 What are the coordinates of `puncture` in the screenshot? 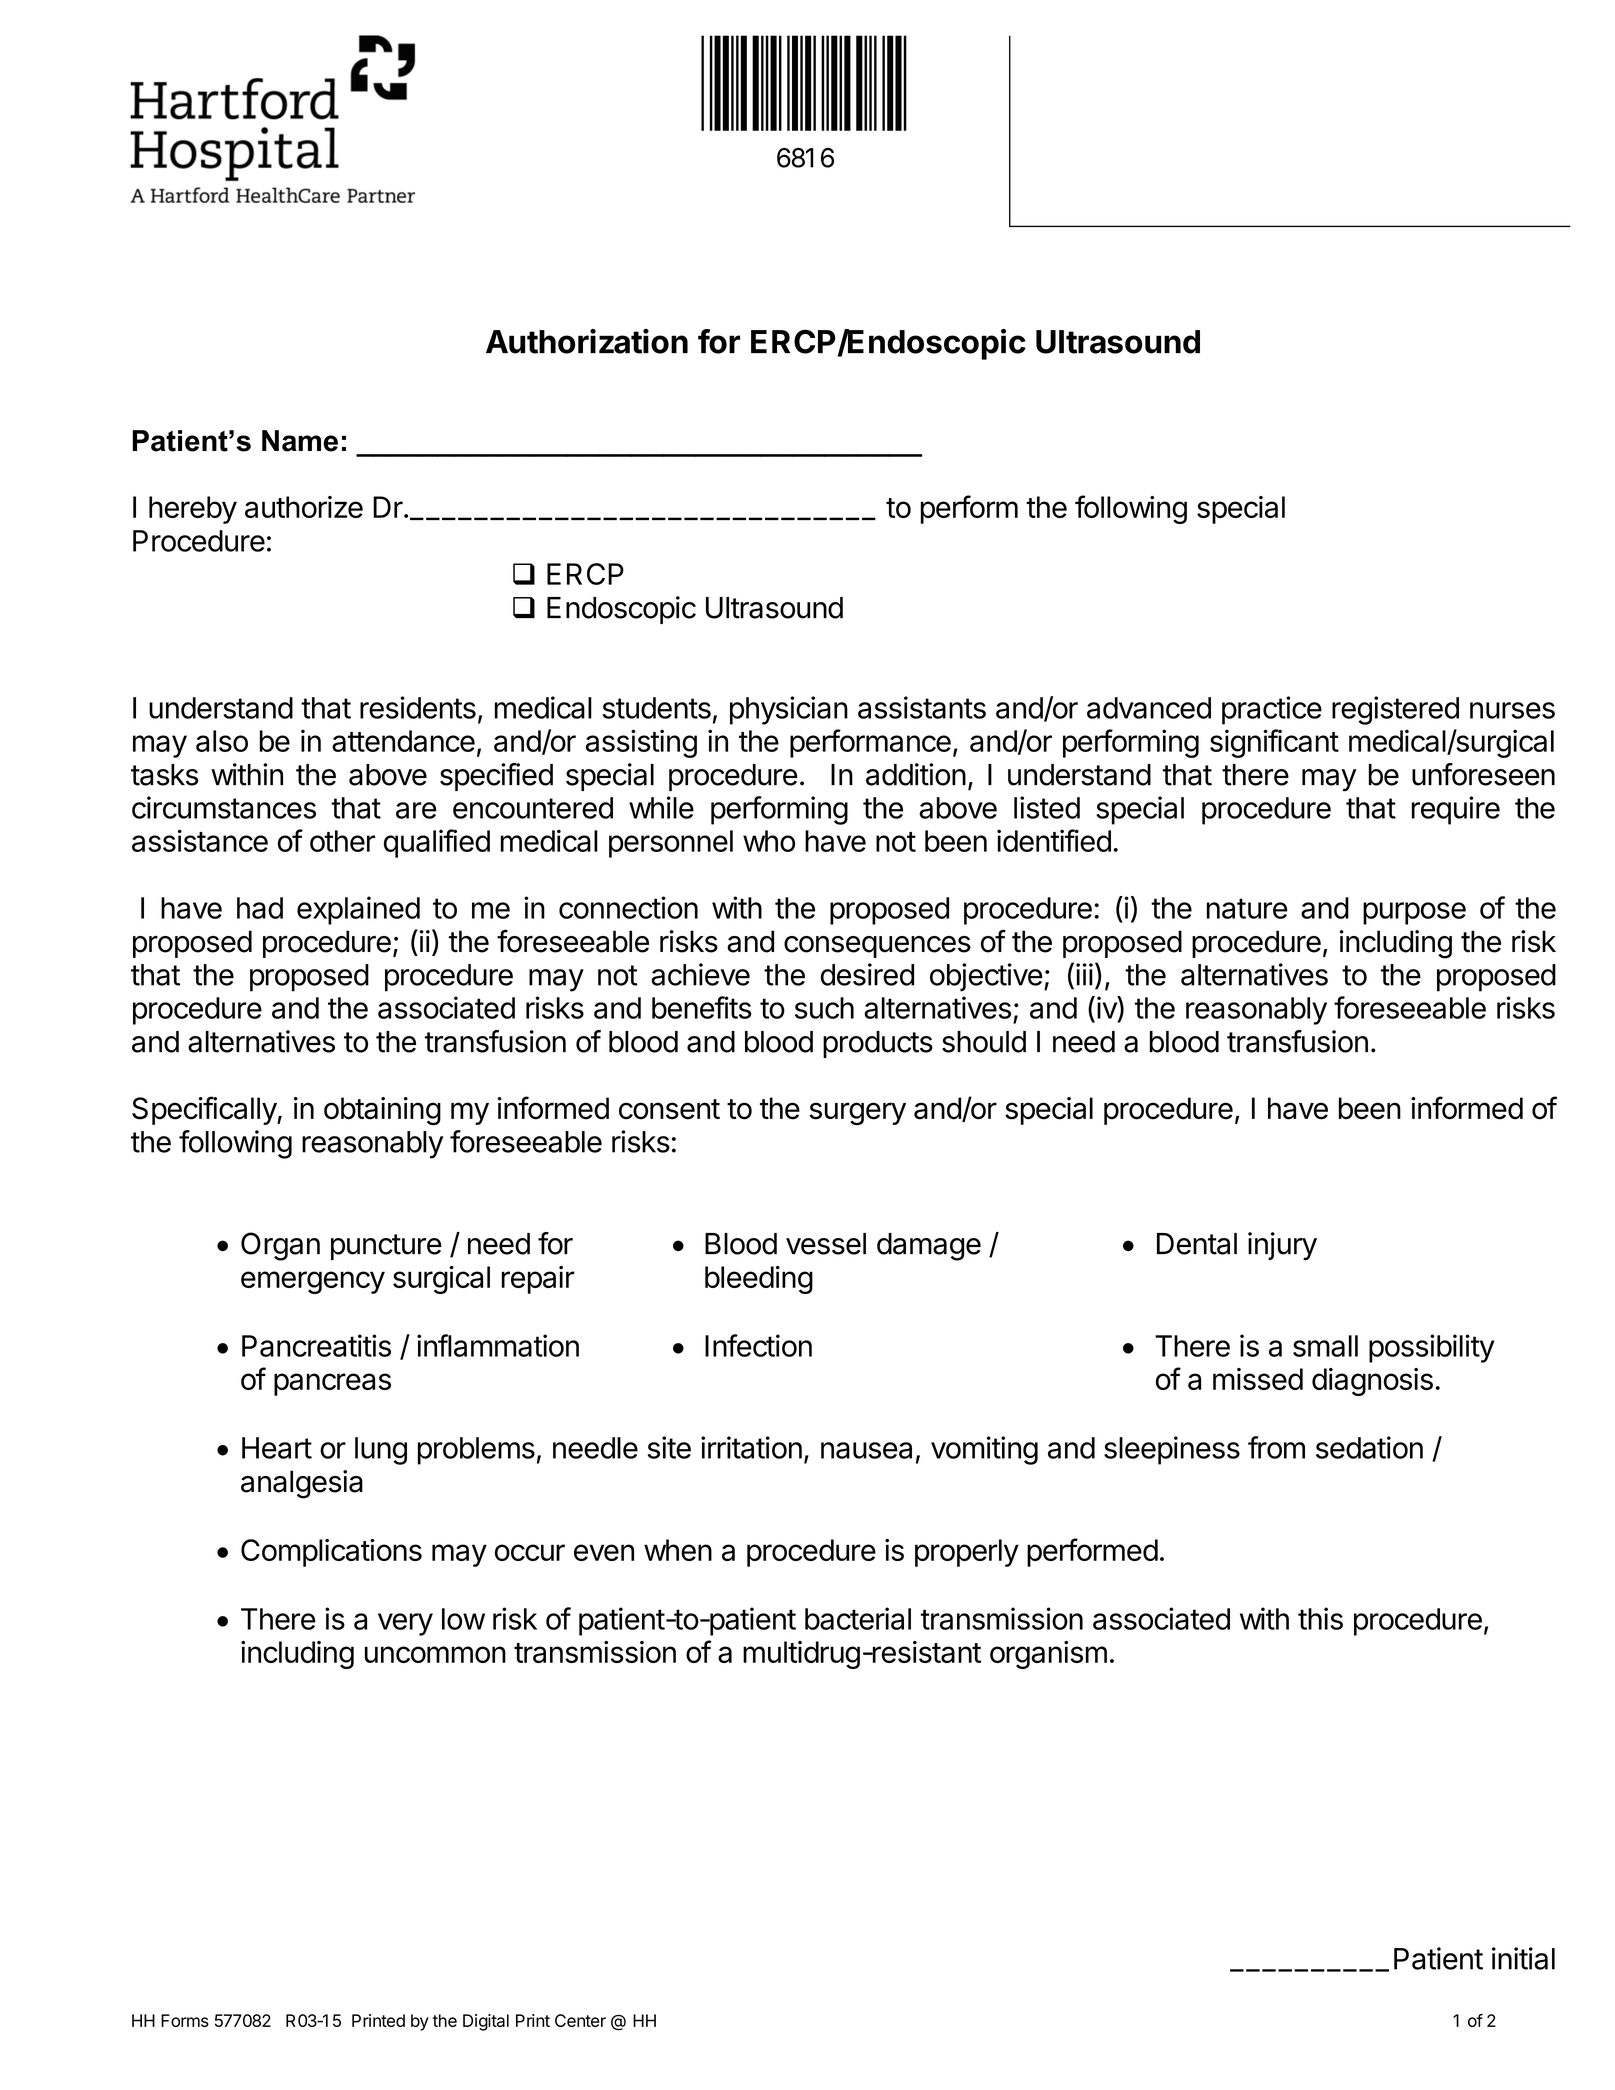 It's located at (386, 1247).
